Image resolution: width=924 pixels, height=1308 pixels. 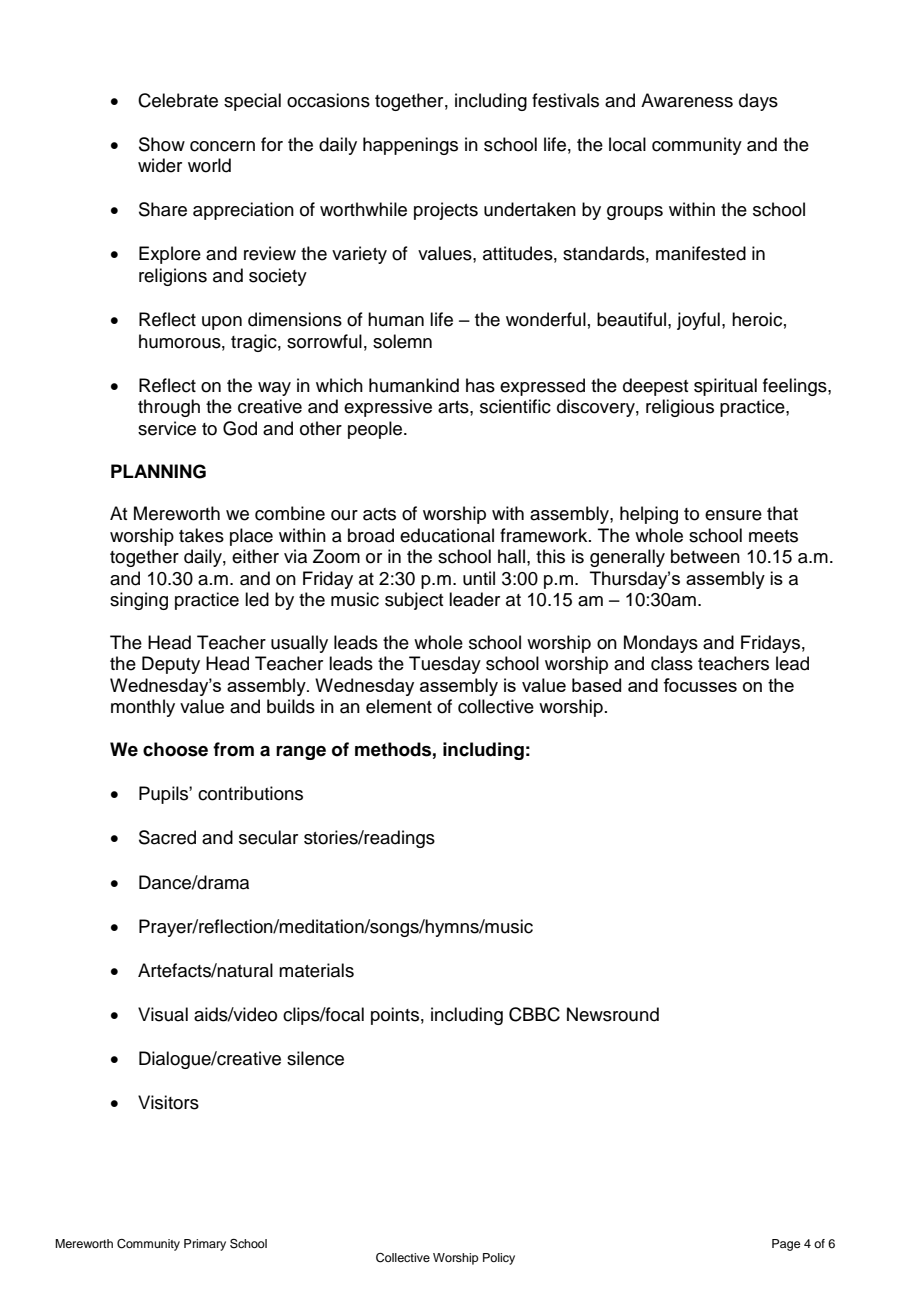 I want to click on Awareness, so click(x=687, y=100).
